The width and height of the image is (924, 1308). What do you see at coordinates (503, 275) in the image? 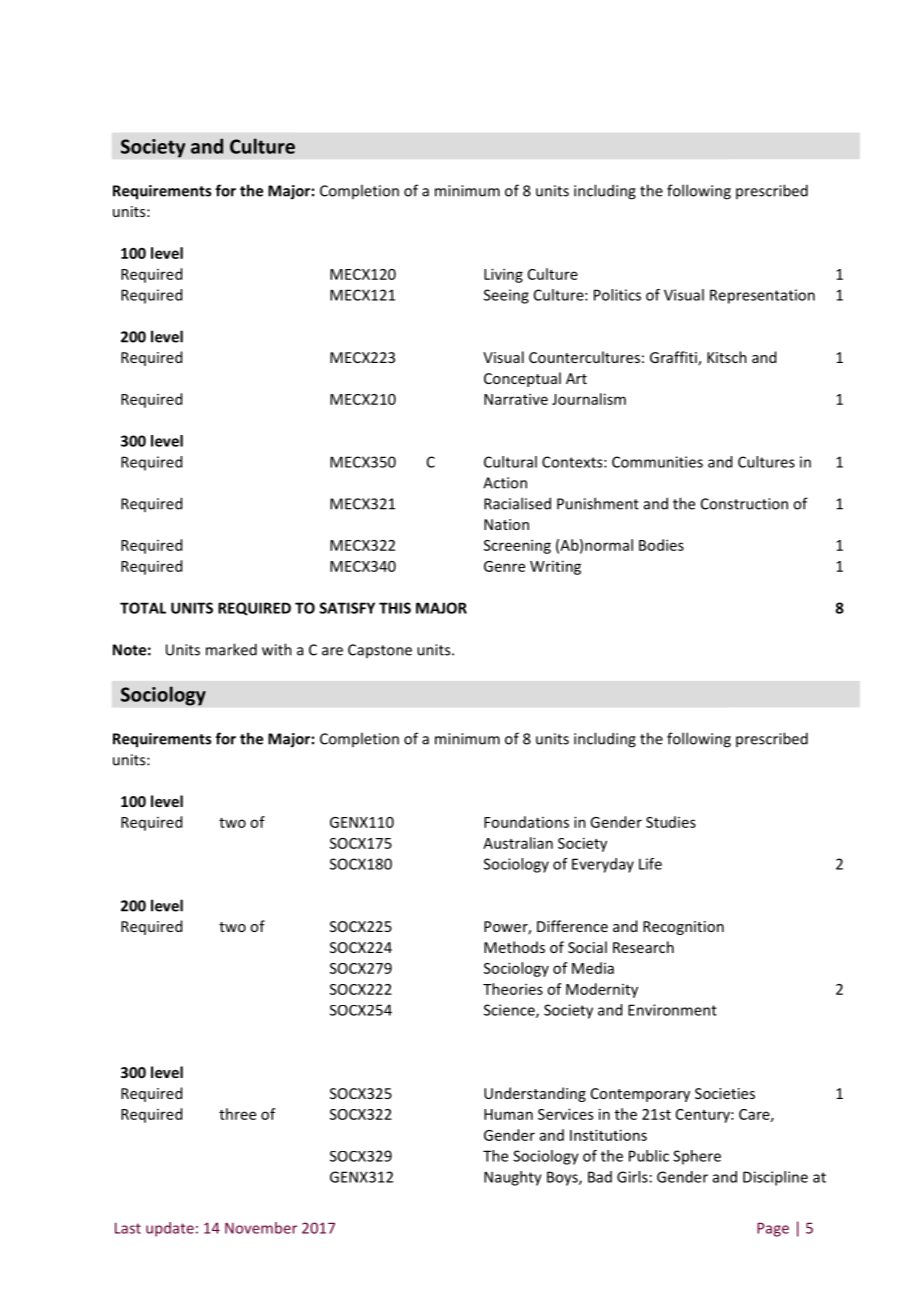
I see `Living` at bounding box center [503, 275].
